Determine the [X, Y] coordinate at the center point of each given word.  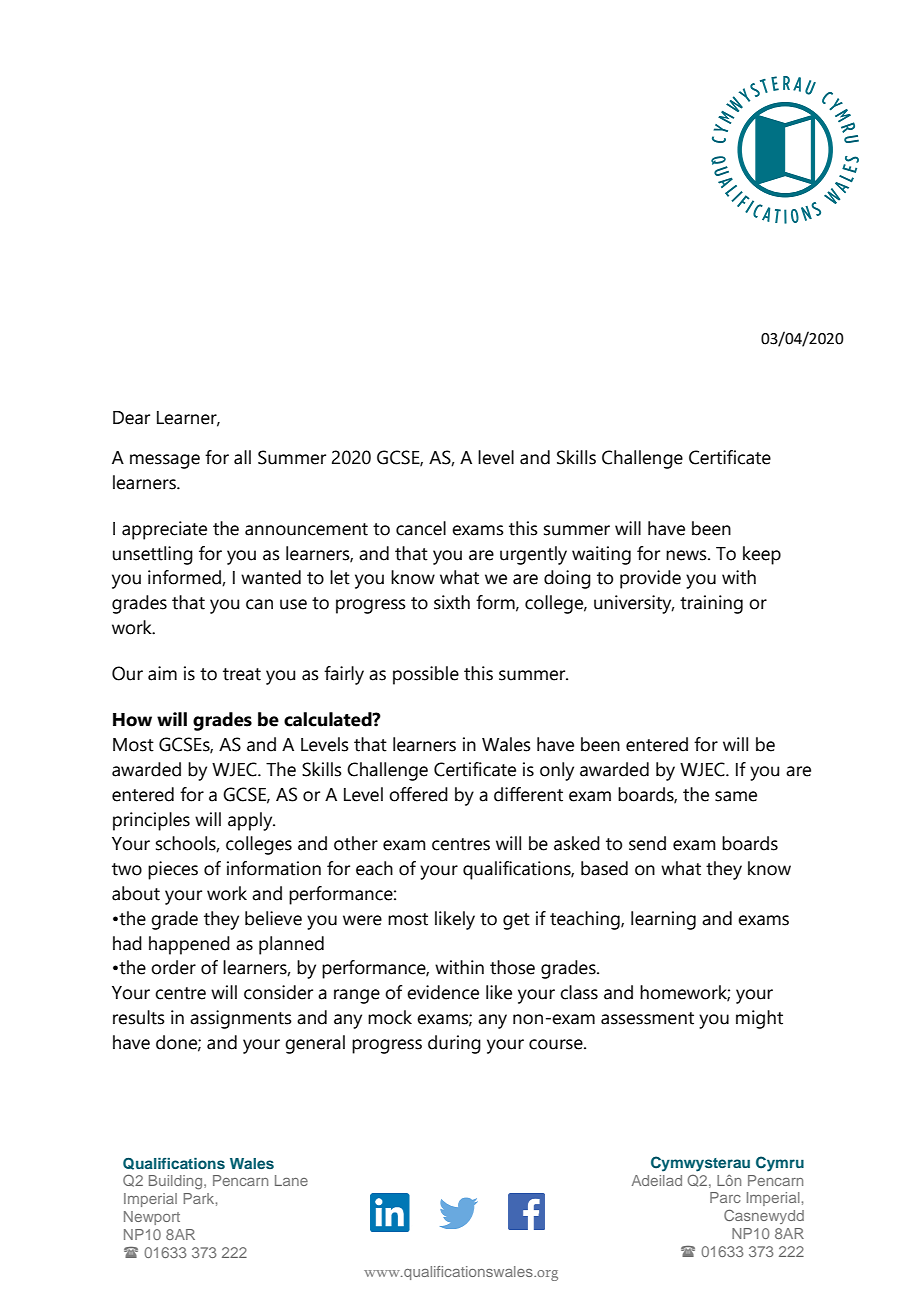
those [512, 967]
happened [189, 945]
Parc [725, 1197]
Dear [131, 418]
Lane [291, 1180]
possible [426, 675]
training [711, 604]
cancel [421, 528]
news [687, 555]
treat [242, 674]
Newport [152, 1218]
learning [663, 920]
